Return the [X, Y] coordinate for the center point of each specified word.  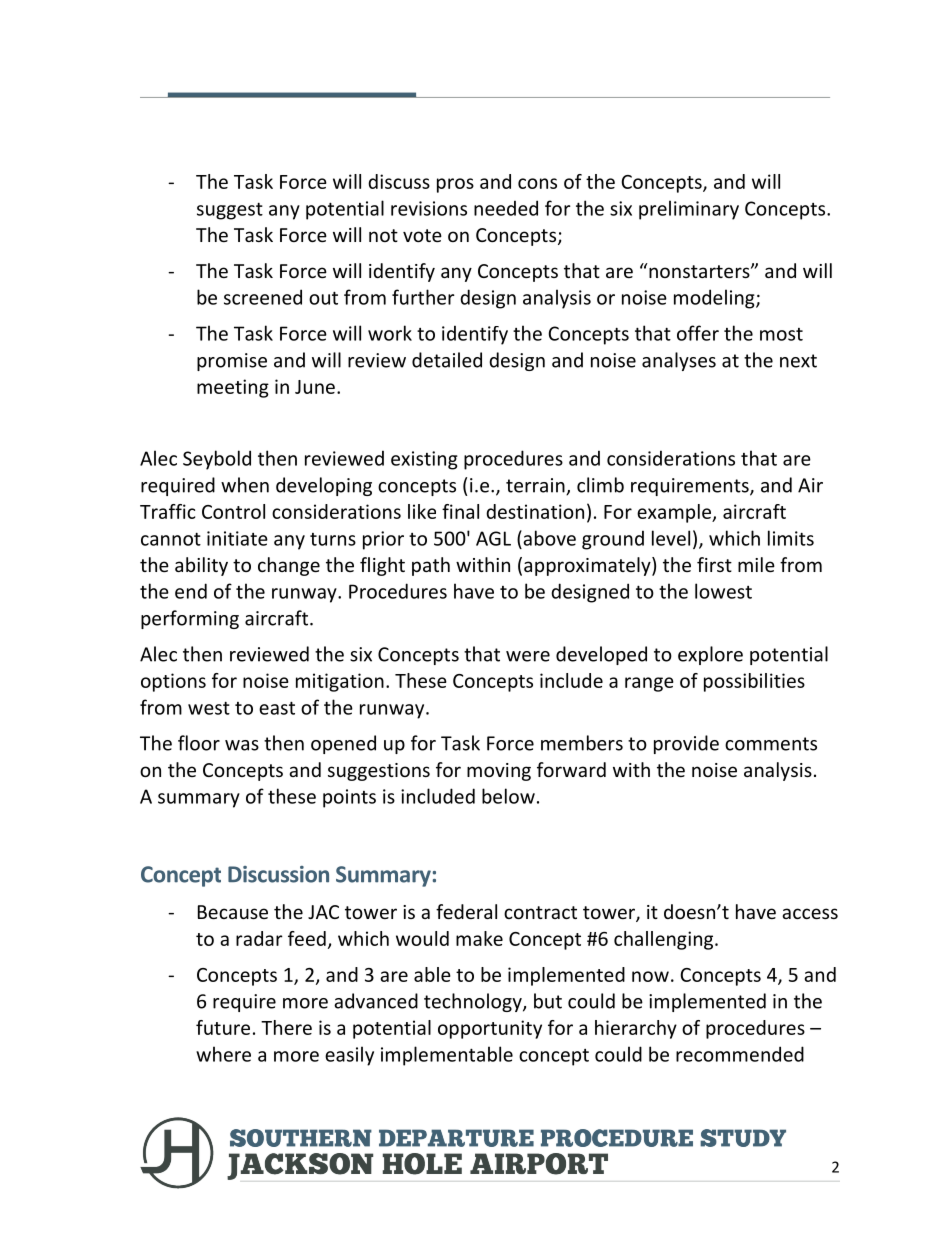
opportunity [490, 1029]
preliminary [689, 210]
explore [710, 655]
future [223, 1027]
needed [506, 208]
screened [263, 297]
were [528, 656]
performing [190, 619]
